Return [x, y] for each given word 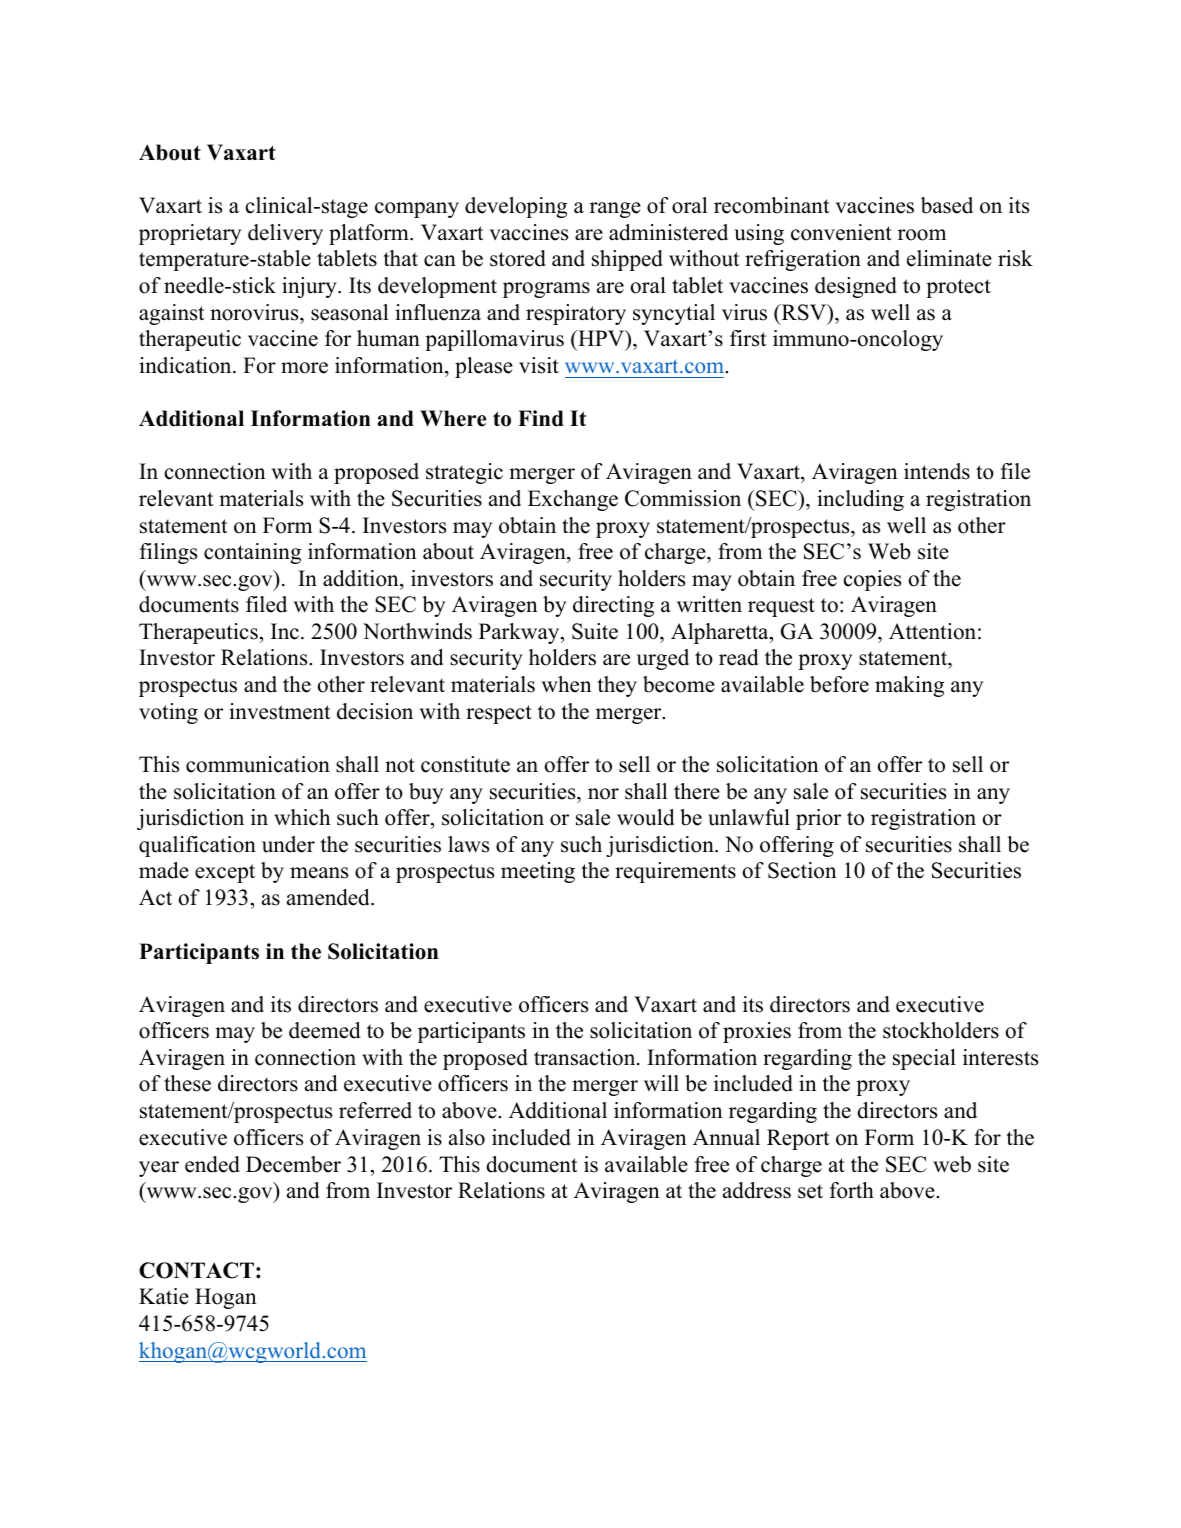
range [615, 210]
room [922, 235]
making [909, 686]
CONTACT [196, 1270]
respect [499, 714]
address [757, 1190]
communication [258, 764]
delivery [285, 234]
